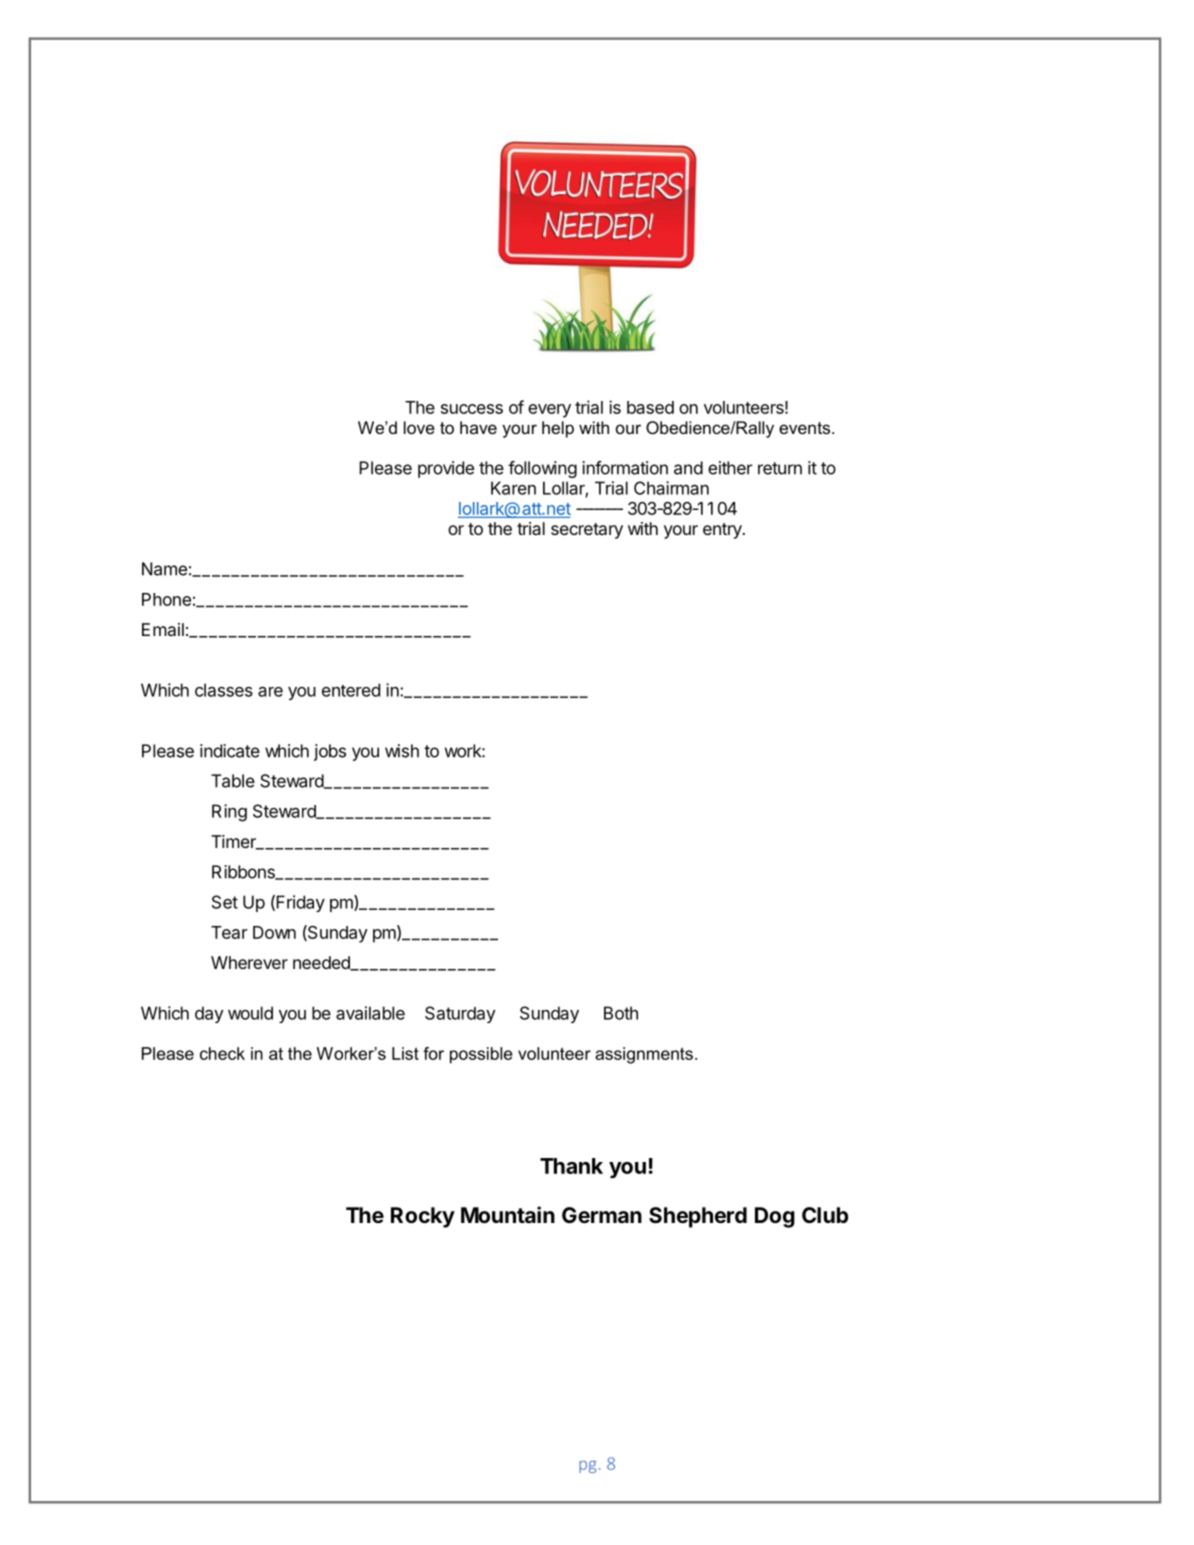  I want to click on wish, so click(402, 751).
